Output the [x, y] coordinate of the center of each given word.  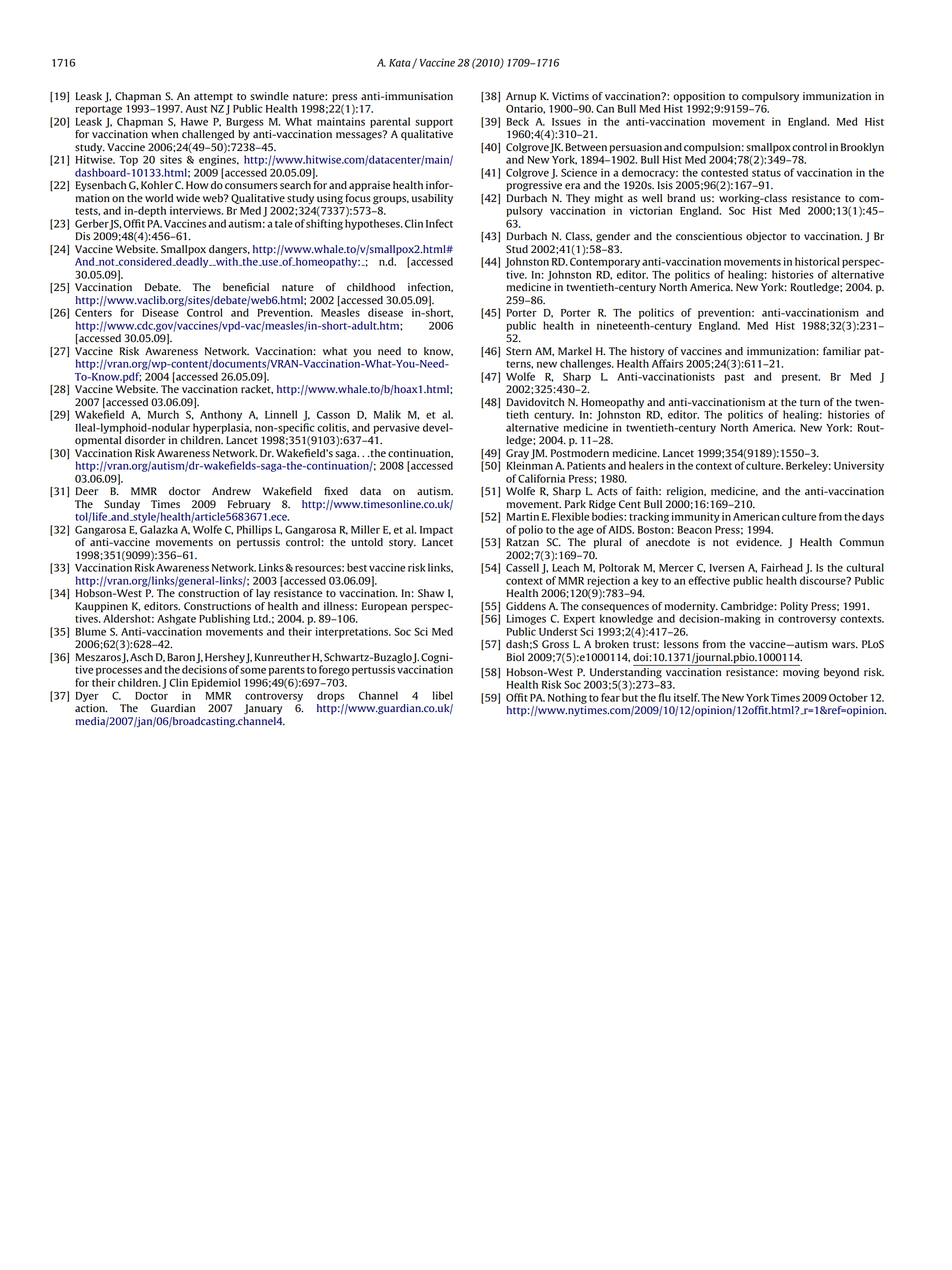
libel [443, 695]
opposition [699, 97]
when [164, 134]
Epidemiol [216, 683]
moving [801, 673]
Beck [517, 121]
